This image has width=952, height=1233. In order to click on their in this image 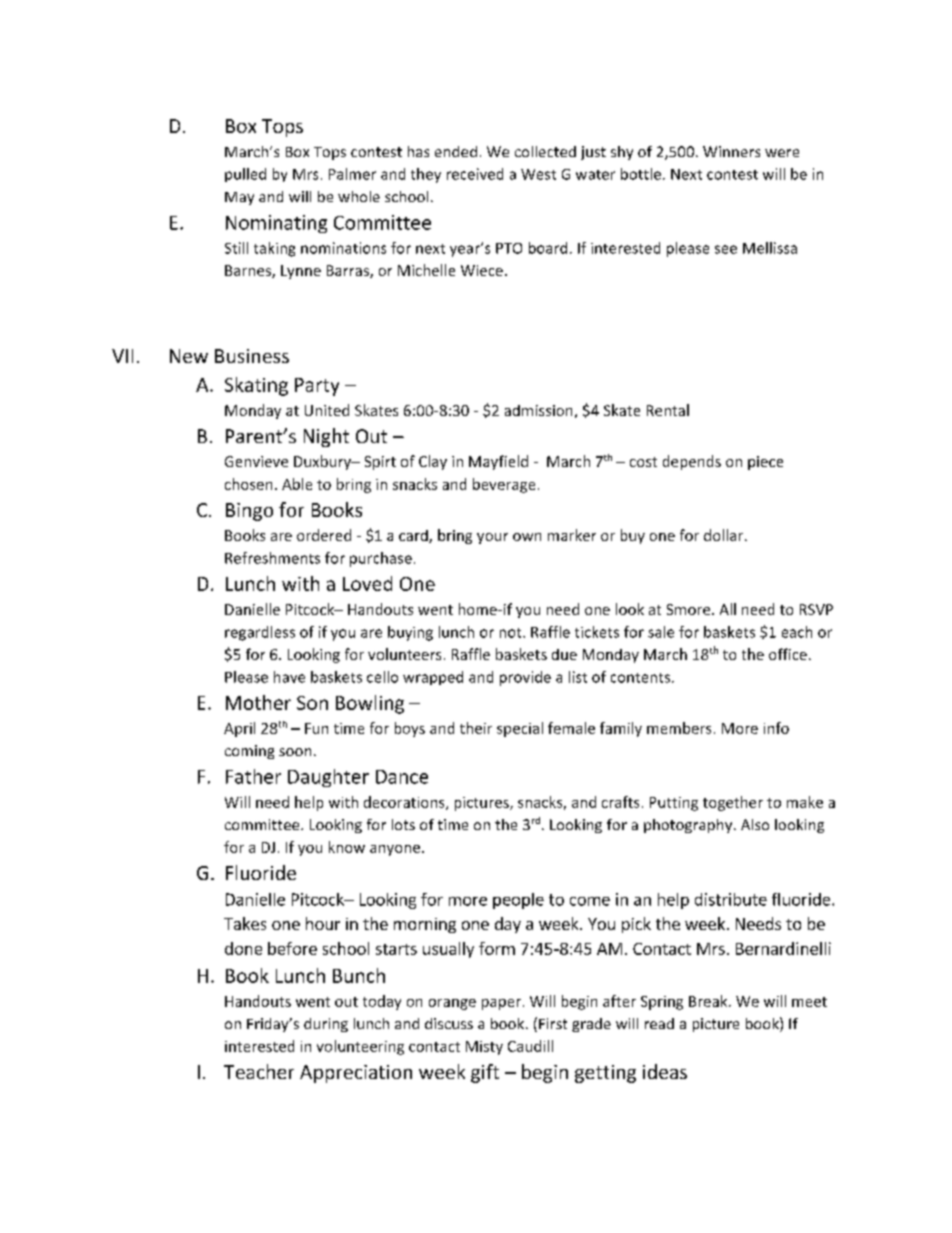, I will do `click(476, 728)`.
